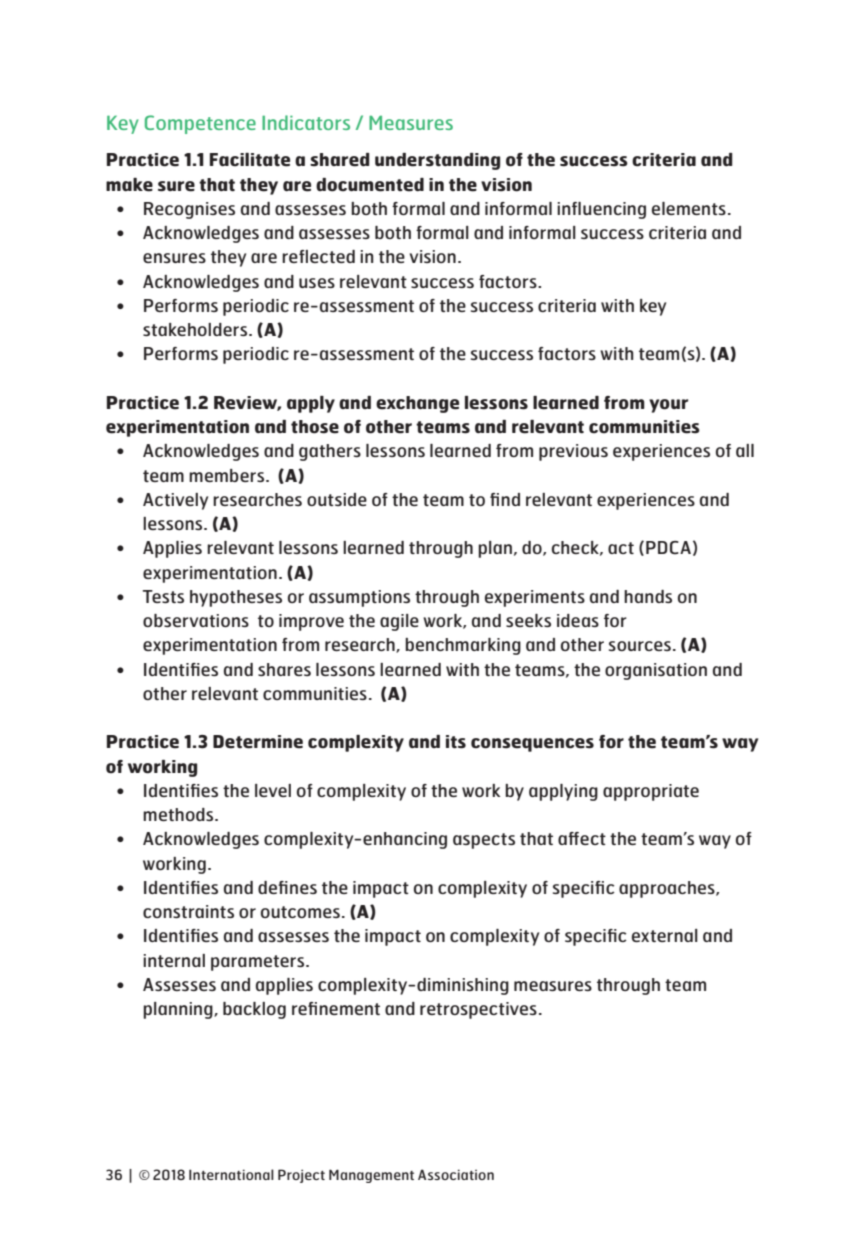  What do you see at coordinates (656, 671) in the screenshot?
I see `organisation` at bounding box center [656, 671].
